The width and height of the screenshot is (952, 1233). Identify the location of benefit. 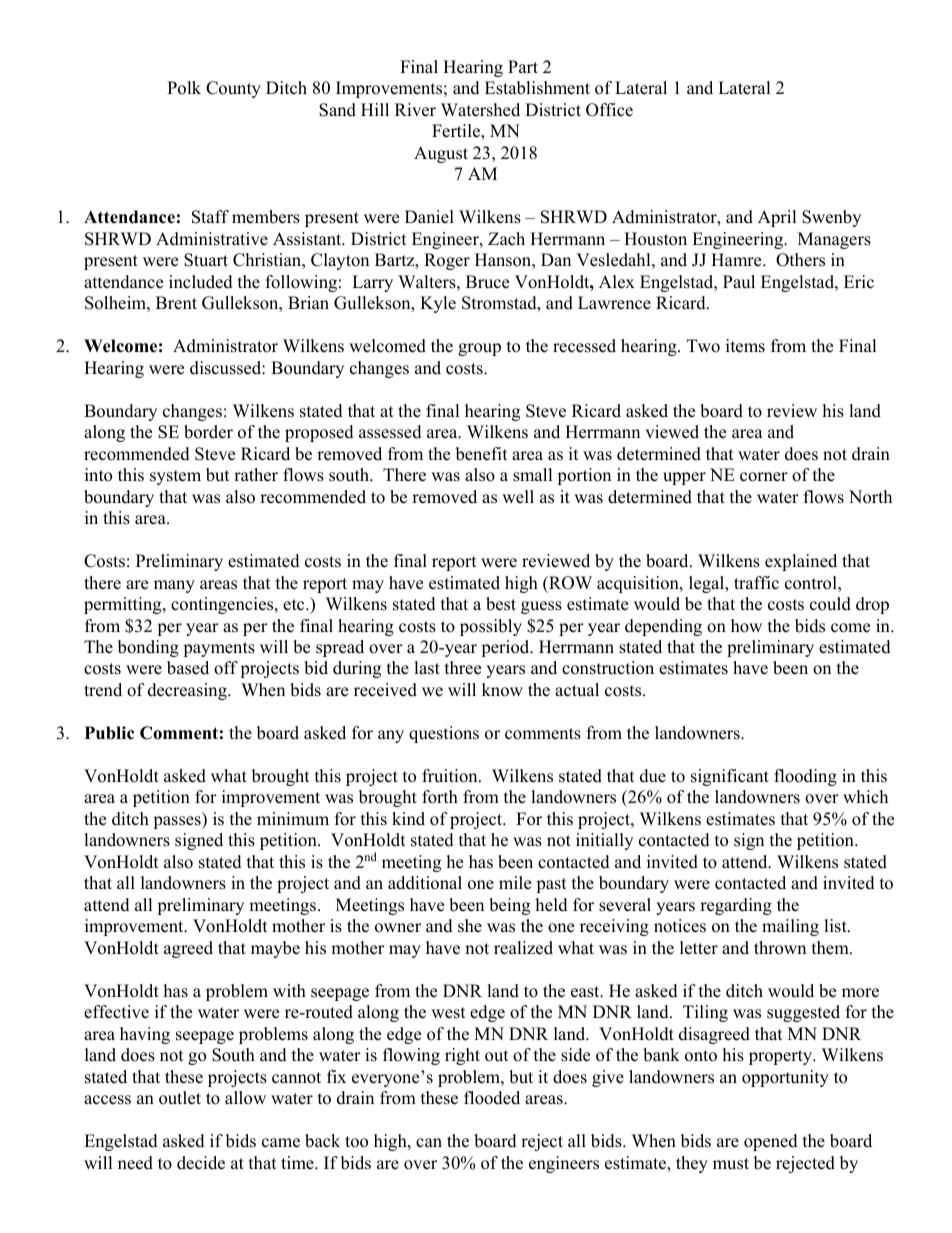
(482, 454).
